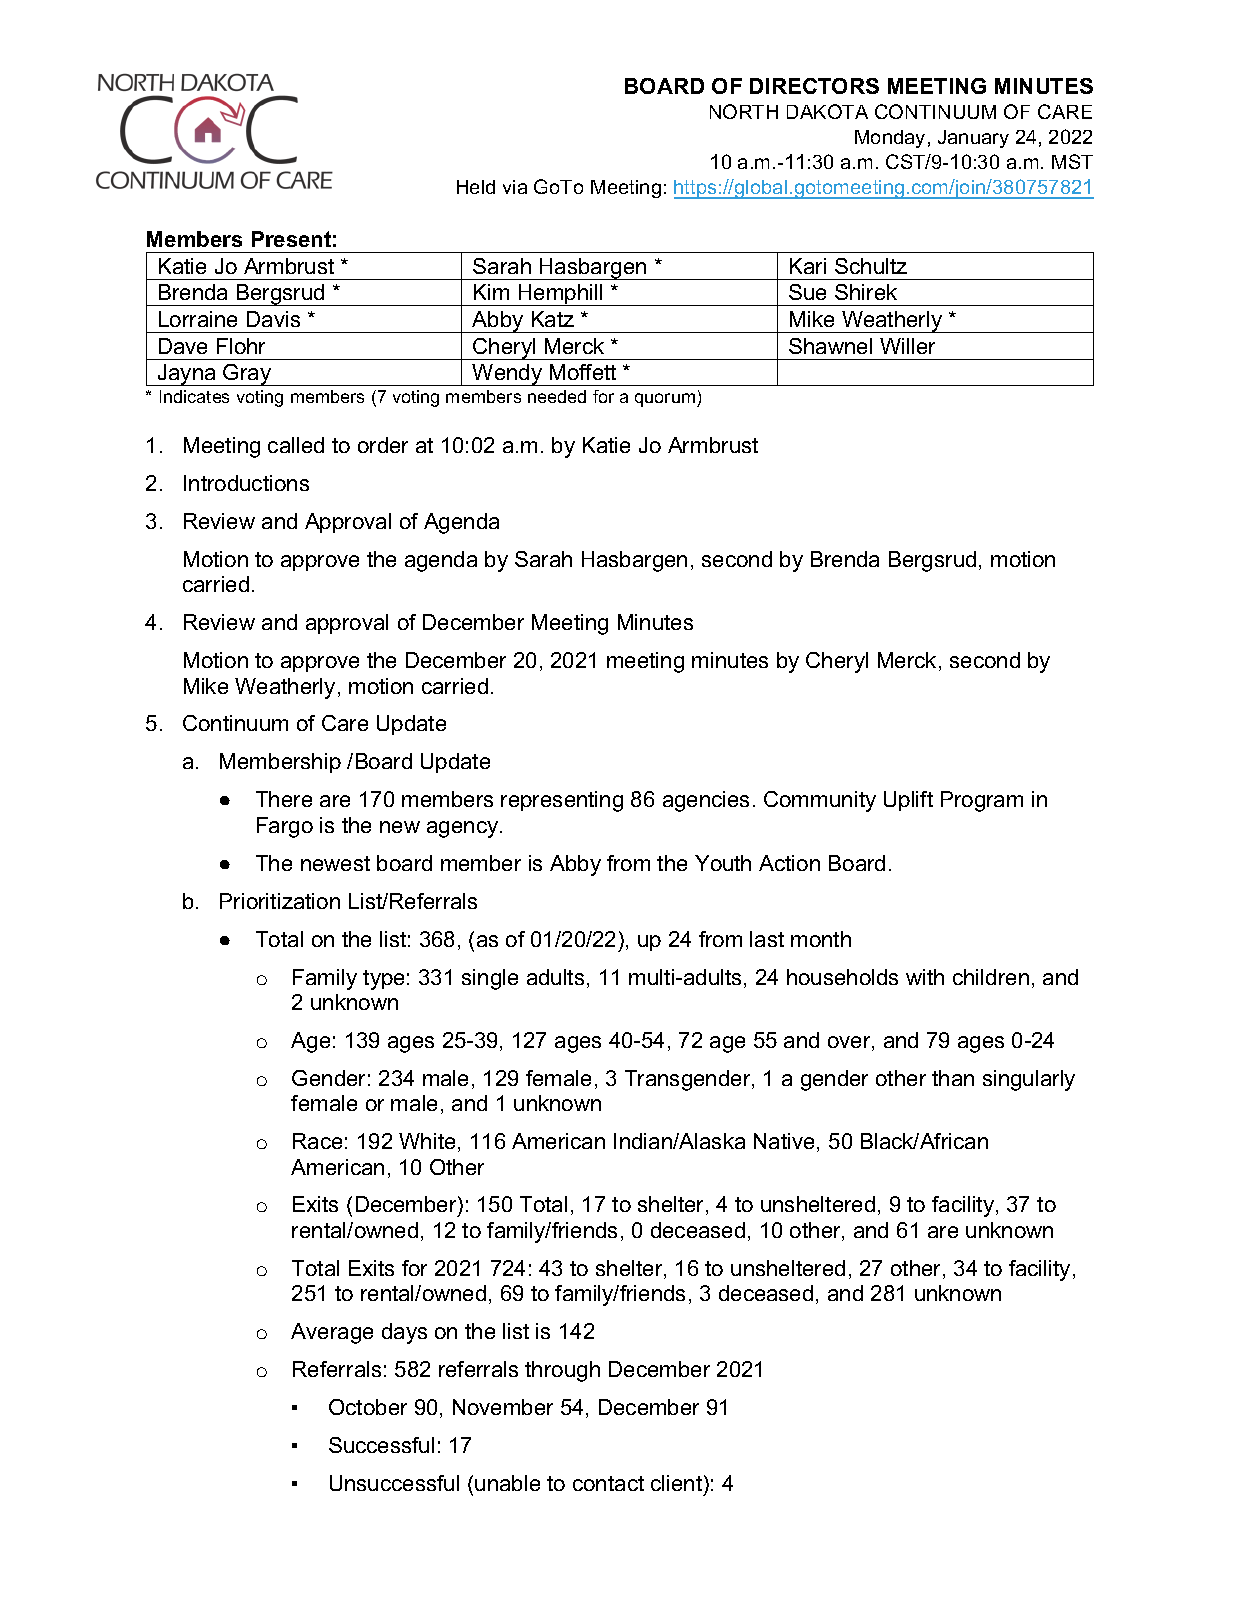 The height and width of the document is (1604, 1240). What do you see at coordinates (744, 111) in the document?
I see `NORTH` at bounding box center [744, 111].
